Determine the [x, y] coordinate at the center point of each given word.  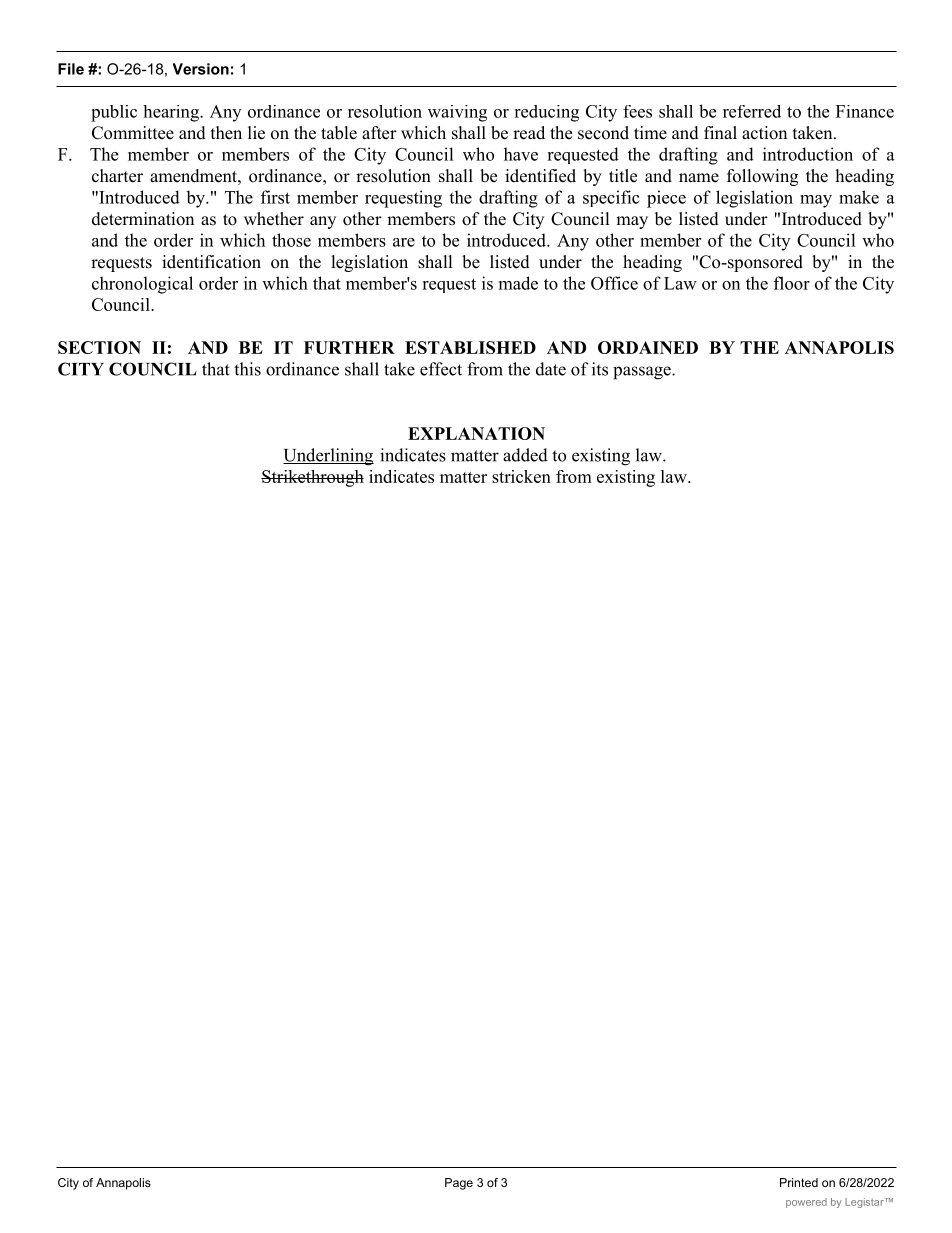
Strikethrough [312, 478]
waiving [457, 113]
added [525, 455]
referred [752, 111]
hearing [172, 113]
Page [459, 1184]
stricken [521, 476]
